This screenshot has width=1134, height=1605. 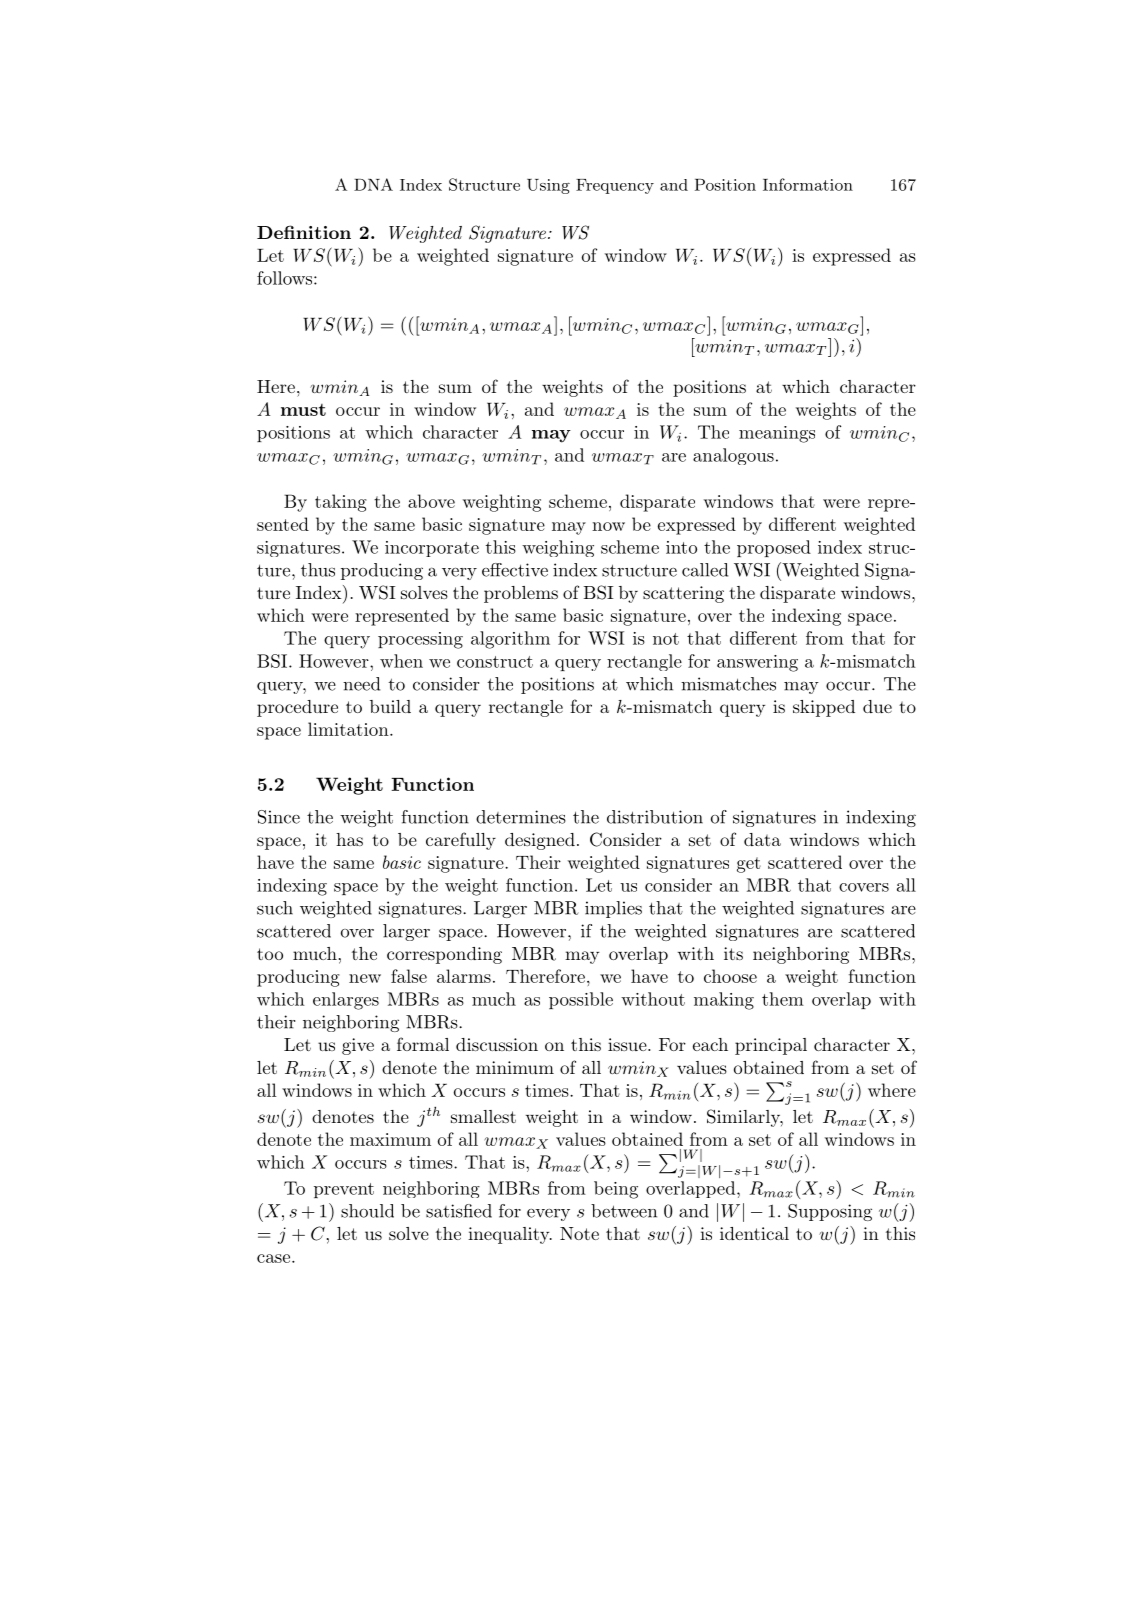 I want to click on Information, so click(x=808, y=184).
